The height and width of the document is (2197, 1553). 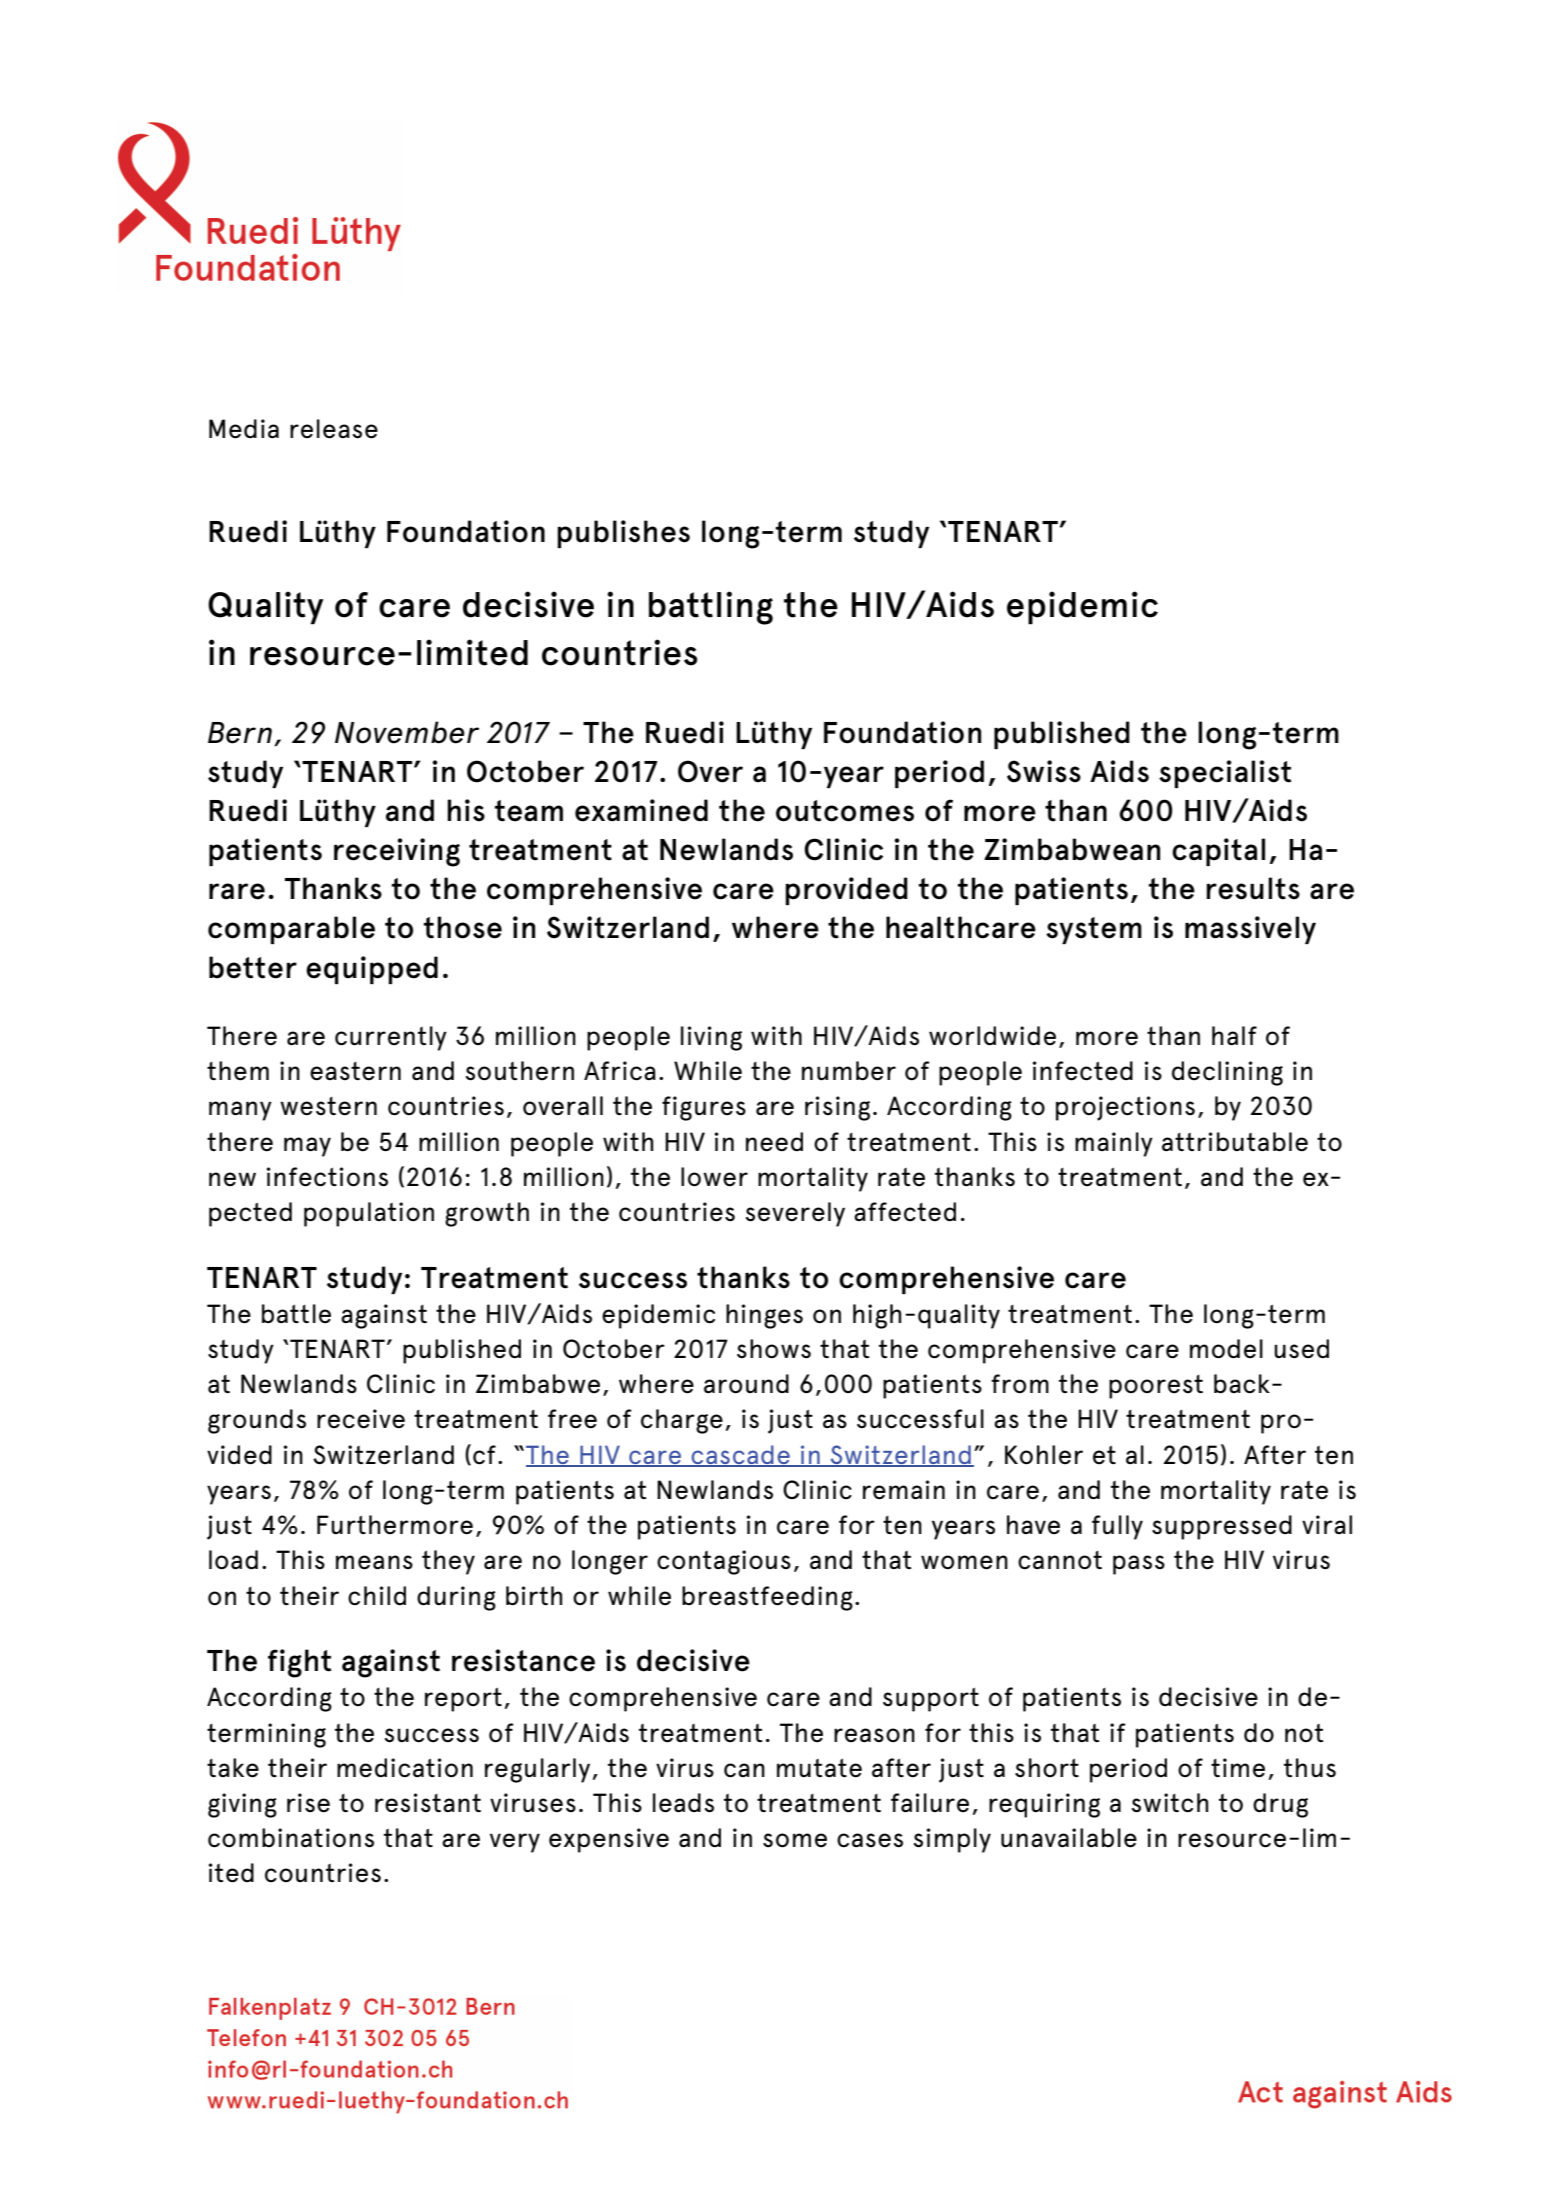 I want to click on means, so click(x=374, y=1562).
